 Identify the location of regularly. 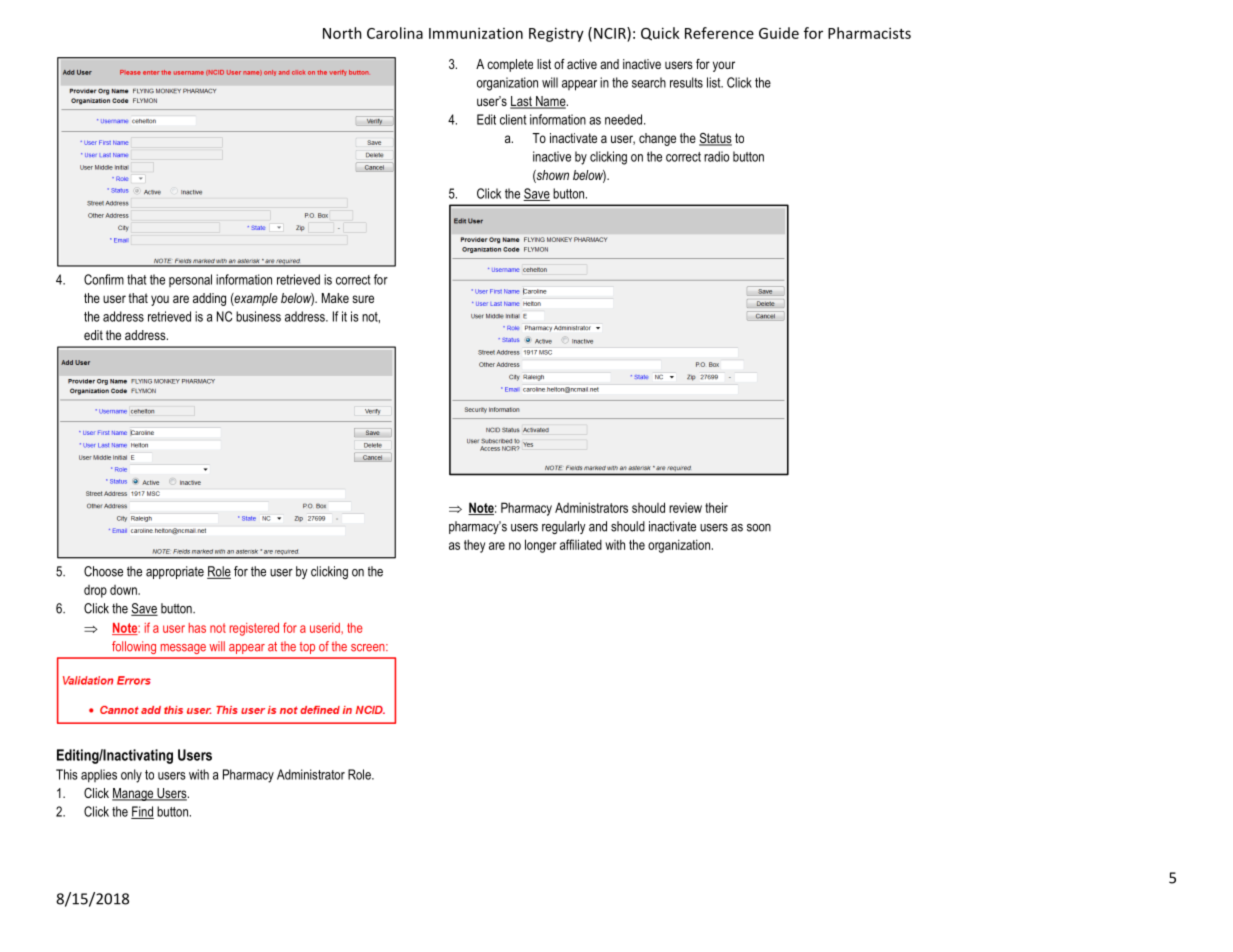
(564, 527).
